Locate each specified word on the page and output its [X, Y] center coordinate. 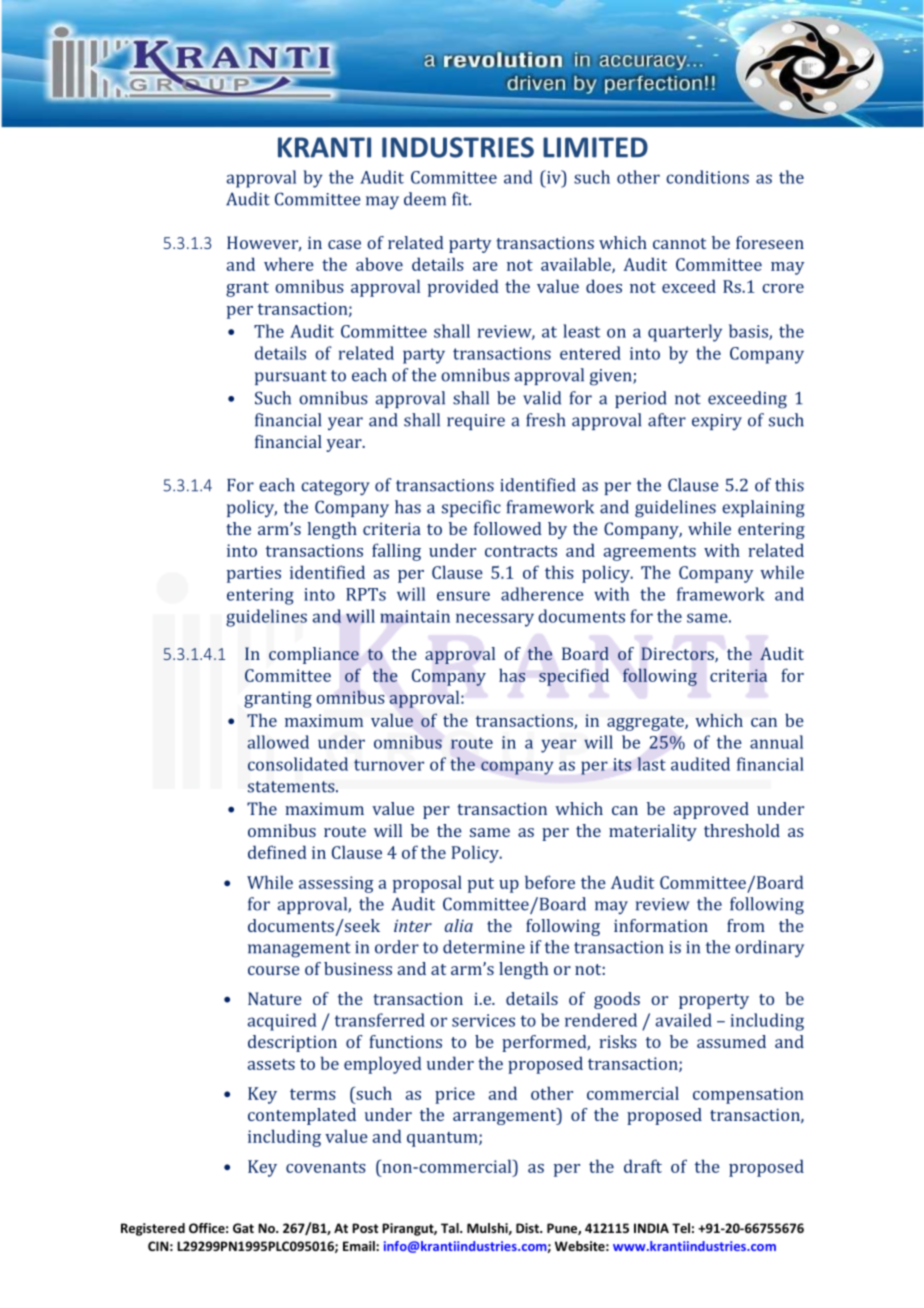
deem [425, 199]
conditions [707, 177]
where [289, 264]
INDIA [651, 1228]
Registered [153, 1229]
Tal [451, 1228]
